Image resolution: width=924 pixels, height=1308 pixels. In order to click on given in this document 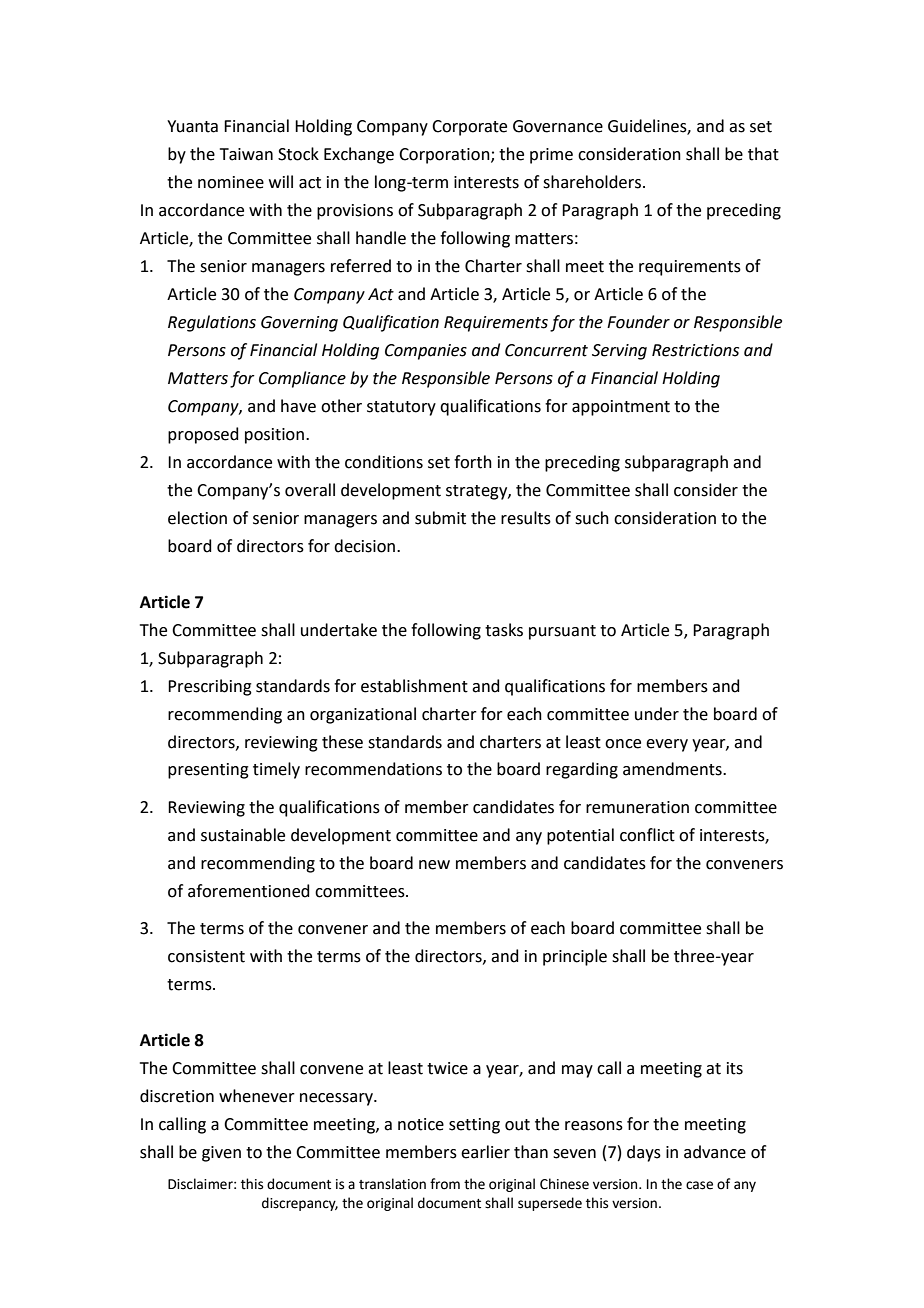, I will do `click(221, 1154)`.
